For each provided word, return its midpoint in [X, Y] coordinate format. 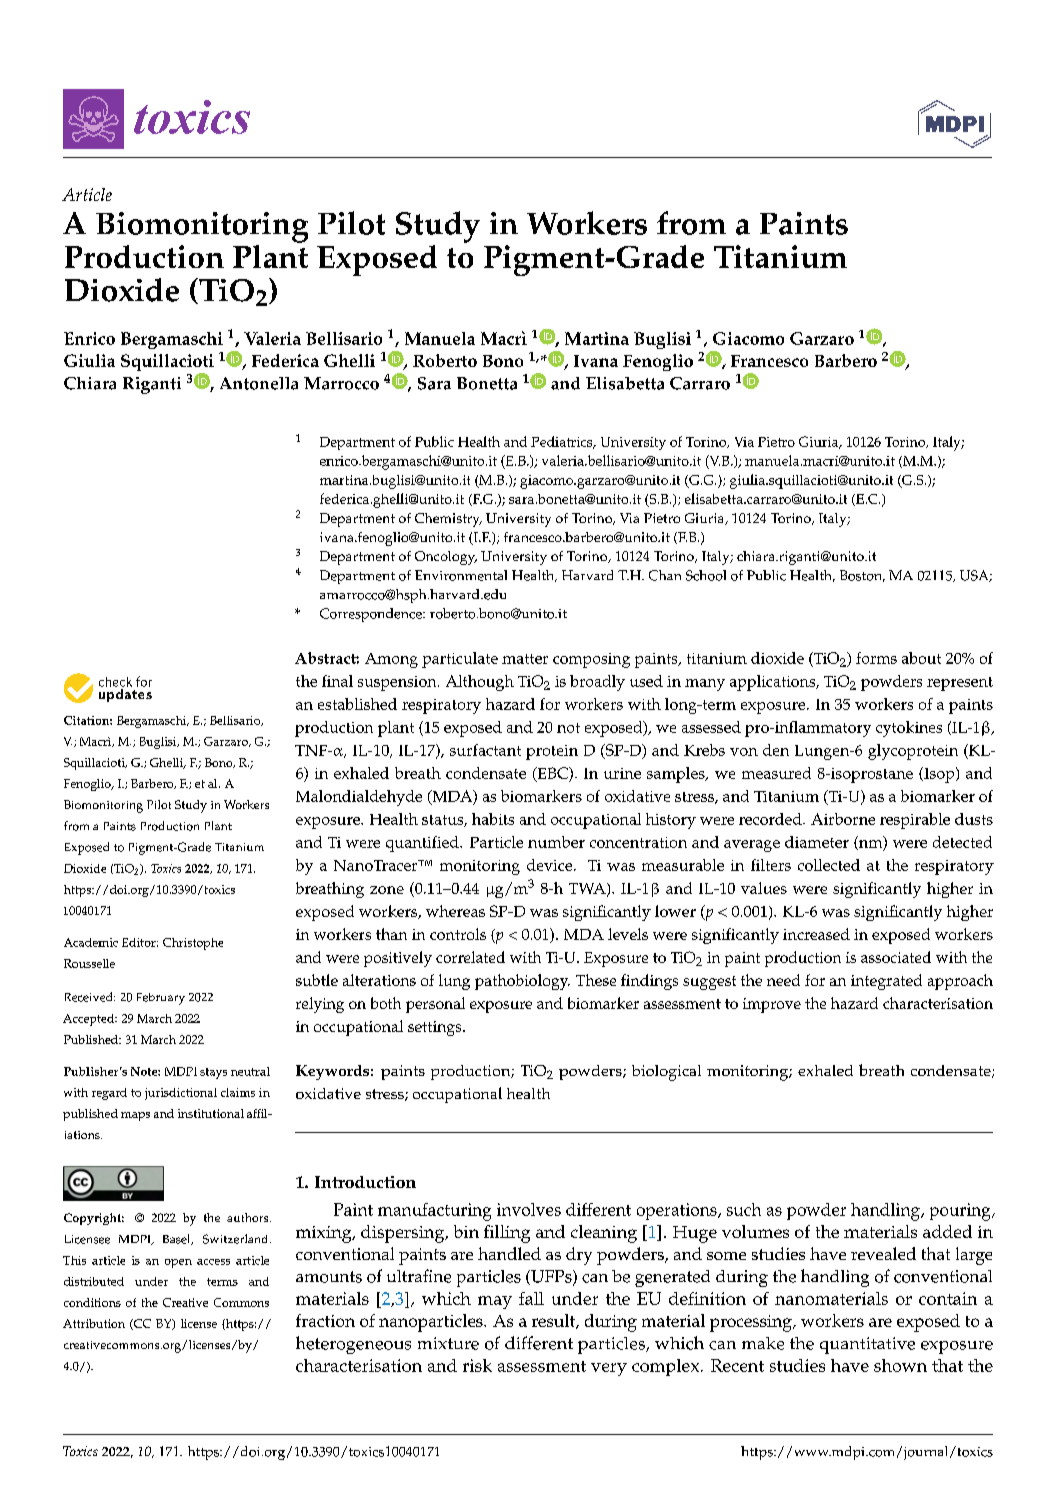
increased [816, 934]
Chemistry [448, 520]
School [706, 575]
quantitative [867, 1345]
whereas [455, 911]
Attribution [94, 1323]
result [554, 1321]
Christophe [193, 944]
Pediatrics [563, 442]
